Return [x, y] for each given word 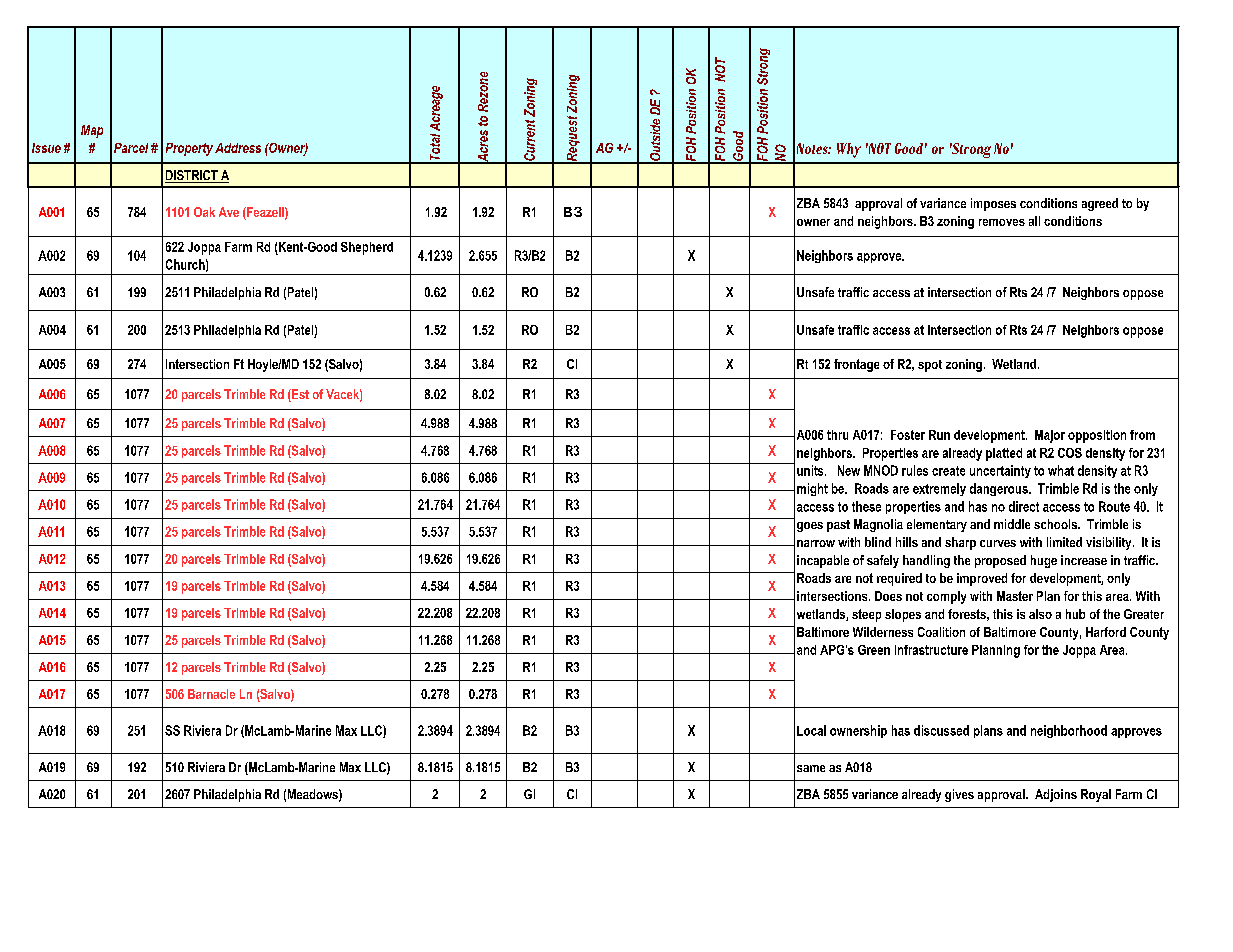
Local [811, 730]
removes [1002, 222]
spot [930, 366]
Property [189, 149]
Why [849, 150]
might [812, 489]
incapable [823, 561]
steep [866, 615]
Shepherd [367, 248]
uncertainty [1000, 471]
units [811, 470]
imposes [993, 204]
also [1040, 614]
